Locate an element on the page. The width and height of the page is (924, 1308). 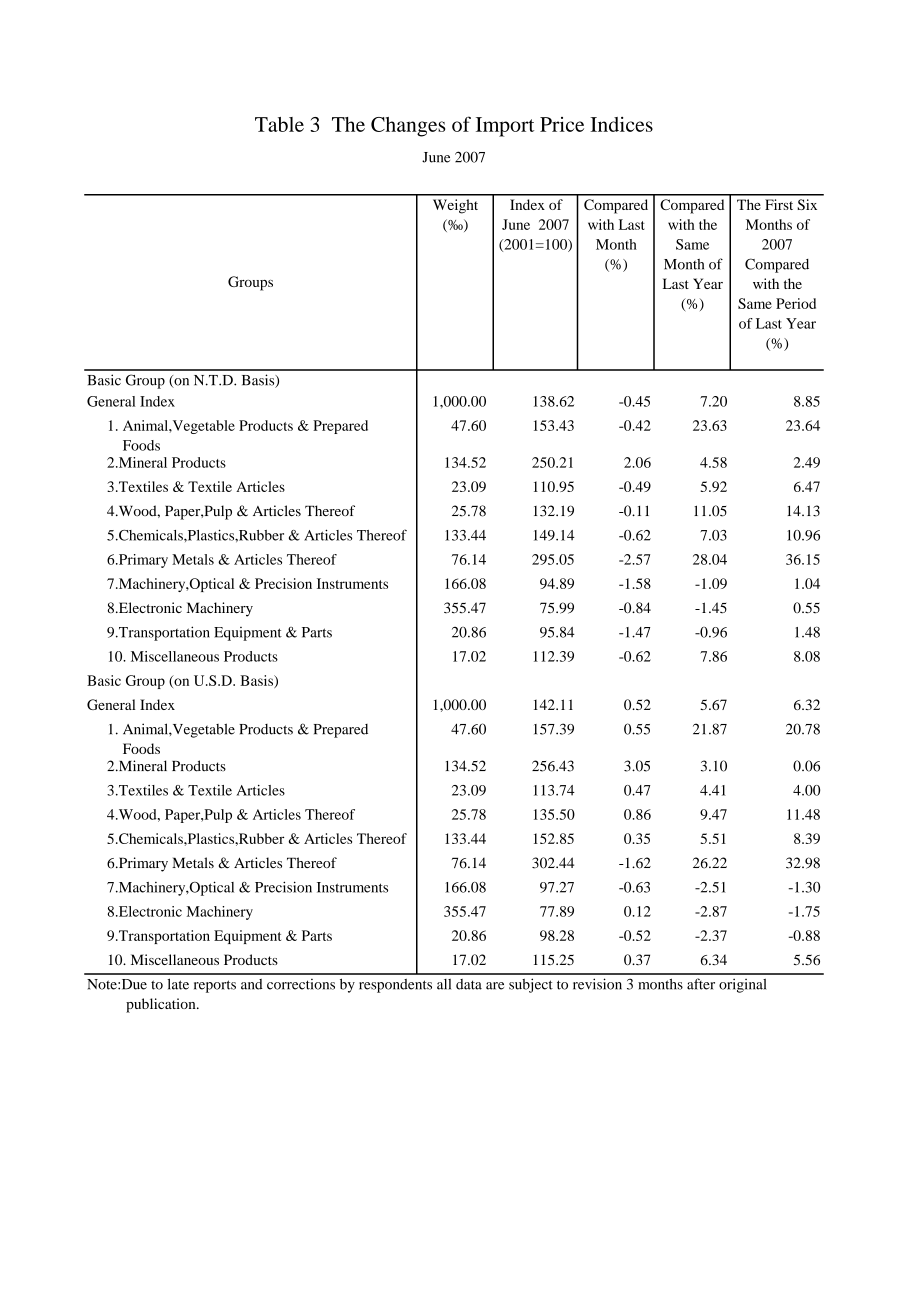
Six is located at coordinates (807, 204).
